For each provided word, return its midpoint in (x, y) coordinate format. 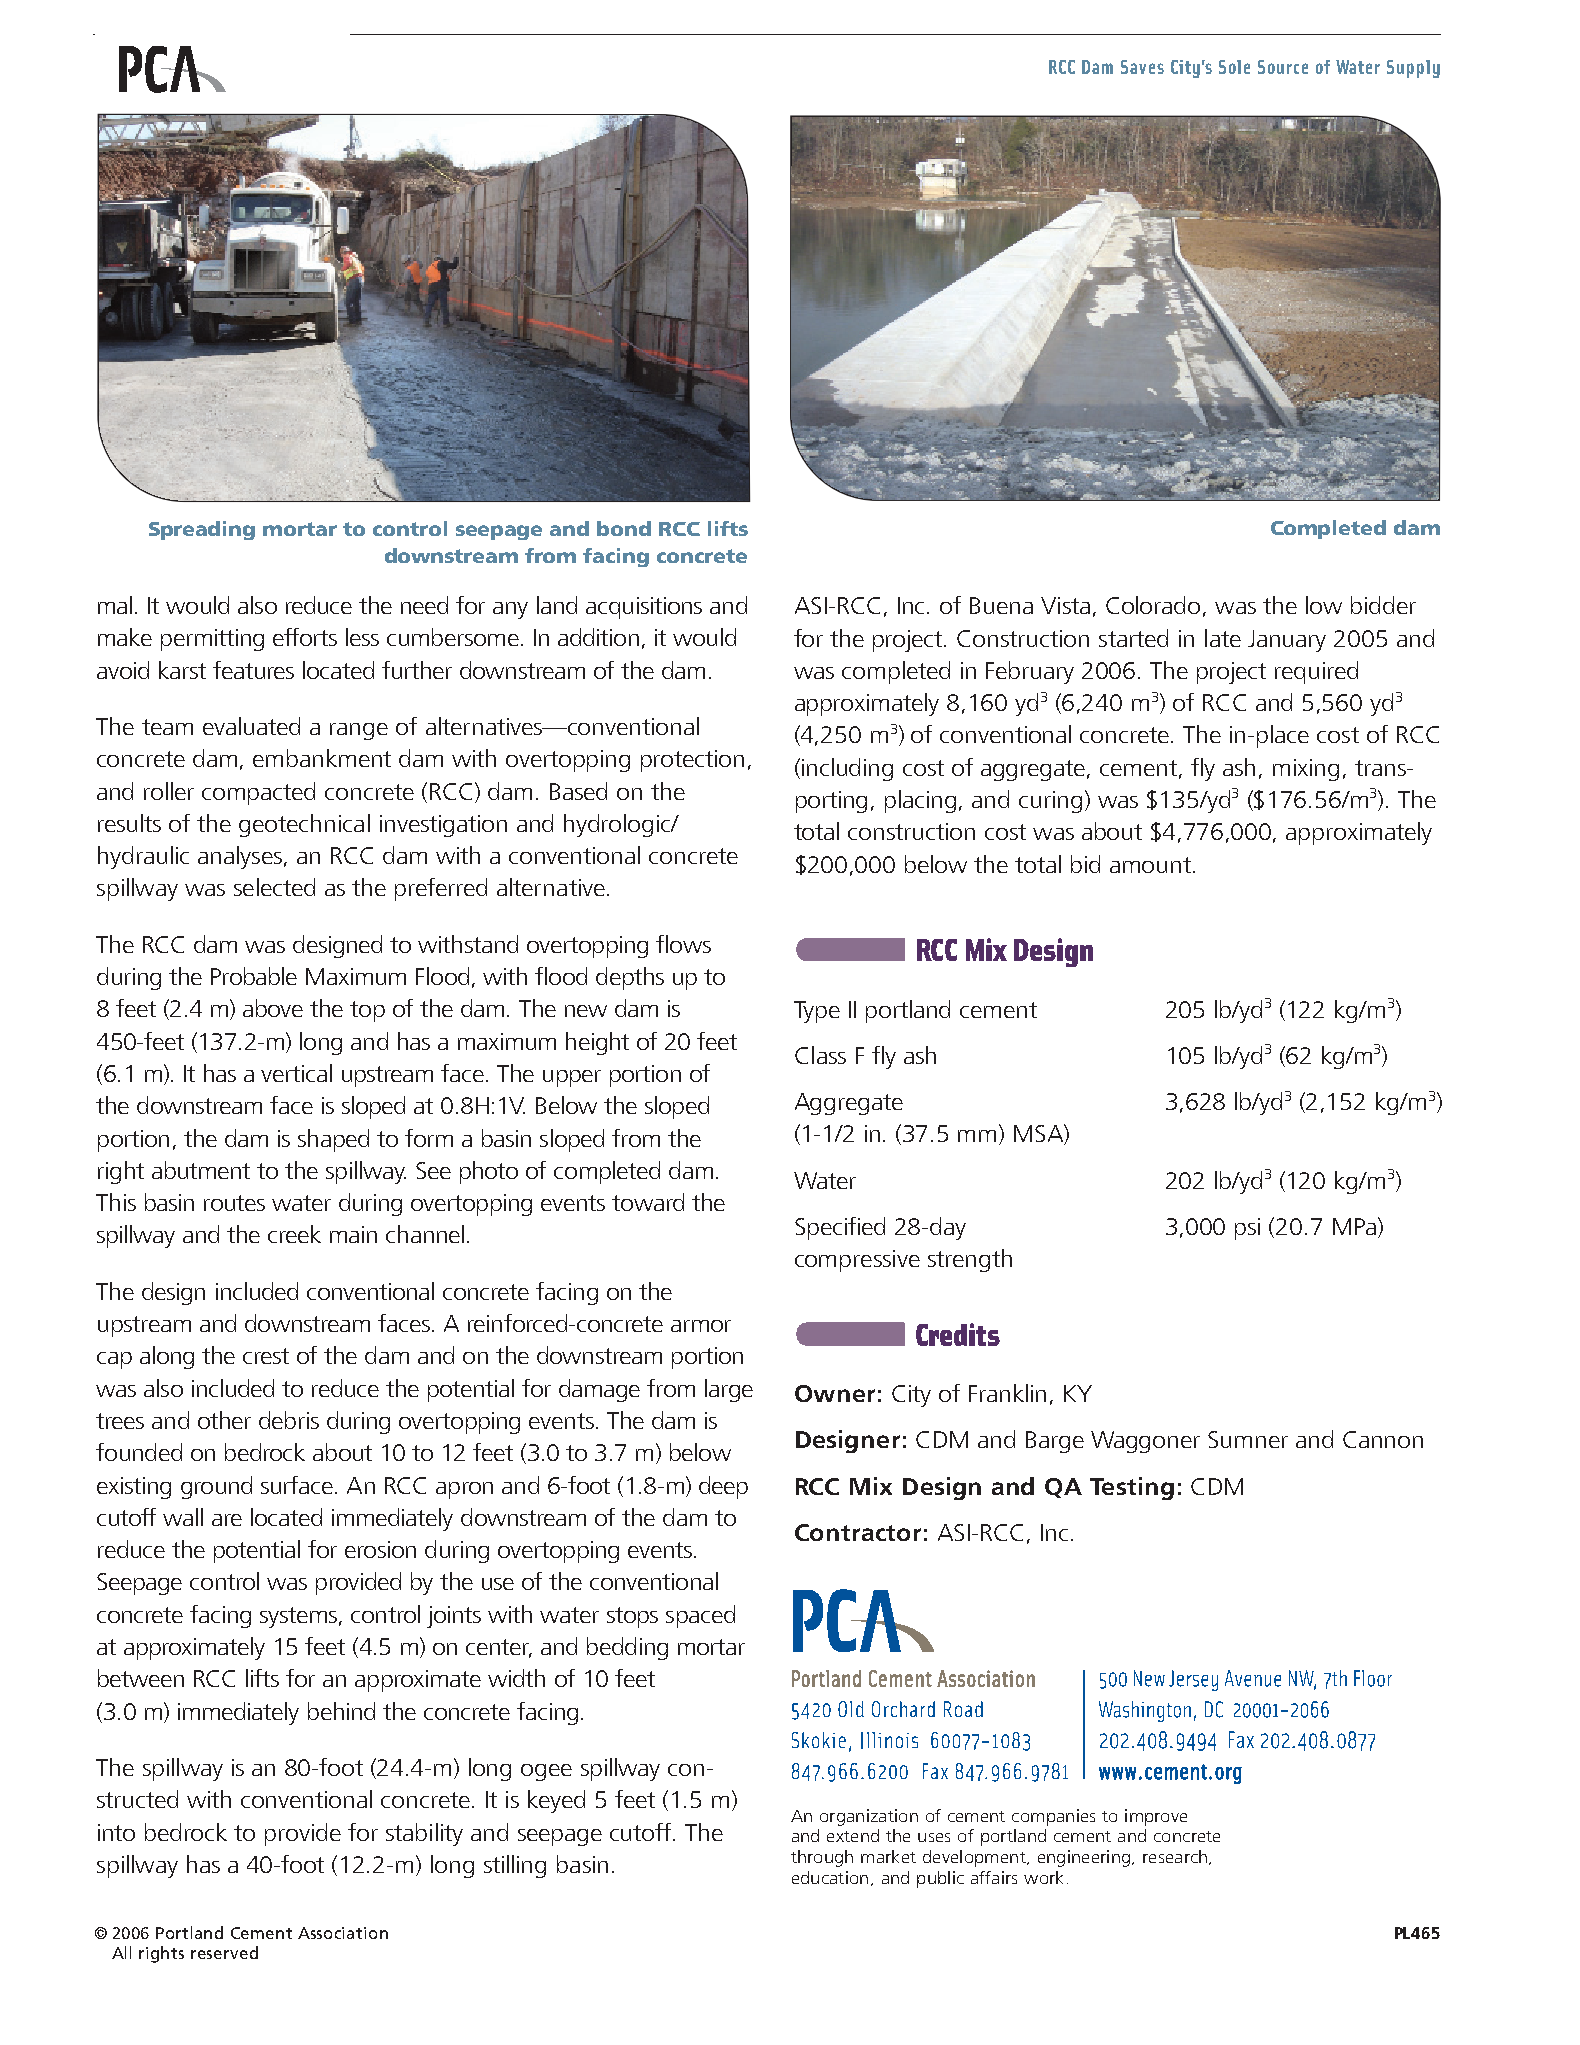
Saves (1142, 67)
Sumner (1248, 1439)
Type (817, 1012)
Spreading (202, 530)
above (273, 1008)
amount (1152, 865)
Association (343, 1933)
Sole (1234, 67)
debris (289, 1420)
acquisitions (644, 608)
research (1175, 1856)
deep (723, 1487)
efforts (305, 637)
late (1223, 638)
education (830, 1877)
